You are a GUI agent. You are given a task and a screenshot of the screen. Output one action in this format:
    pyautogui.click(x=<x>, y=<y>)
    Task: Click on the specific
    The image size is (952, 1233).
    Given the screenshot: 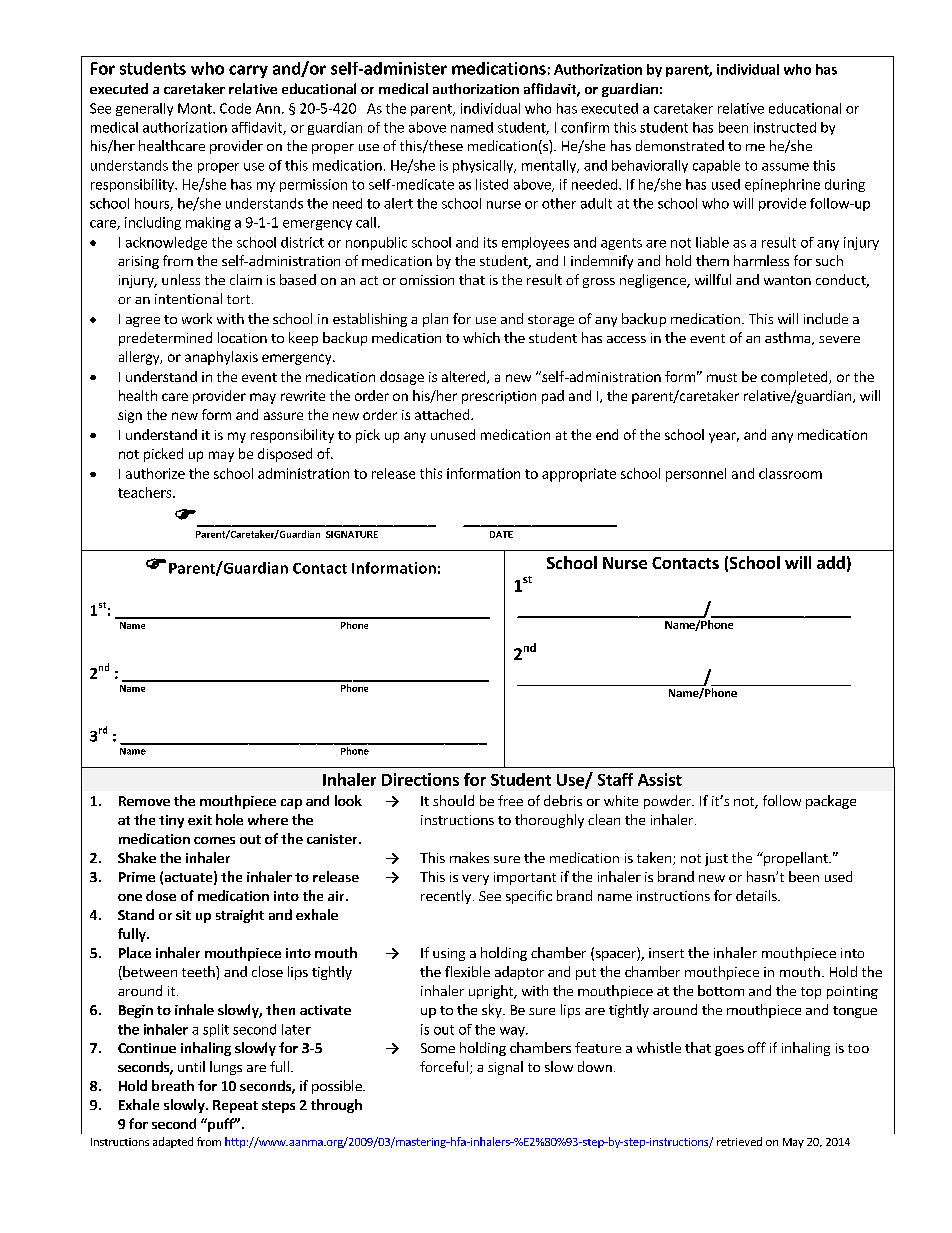 What is the action you would take?
    pyautogui.click(x=529, y=897)
